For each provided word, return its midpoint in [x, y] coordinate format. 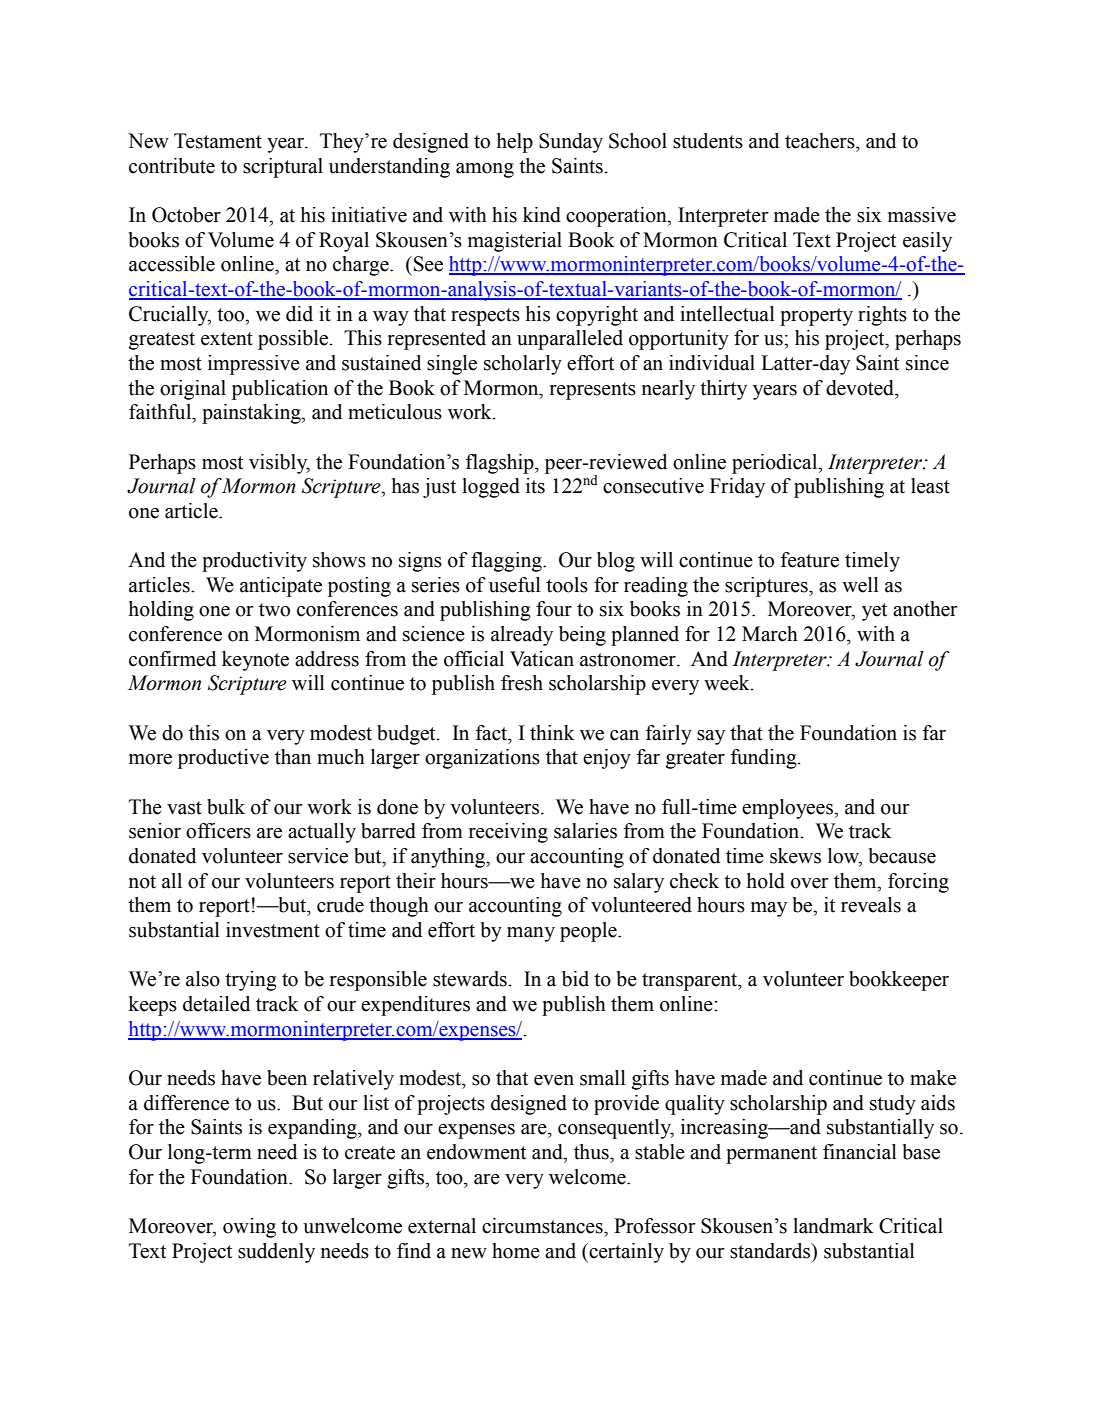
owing [249, 1228]
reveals [871, 905]
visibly [279, 464]
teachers [821, 141]
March [770, 634]
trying [251, 981]
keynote [255, 661]
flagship [501, 464]
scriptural [283, 168]
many [531, 934]
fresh [522, 683]
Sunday [571, 143]
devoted [861, 388]
